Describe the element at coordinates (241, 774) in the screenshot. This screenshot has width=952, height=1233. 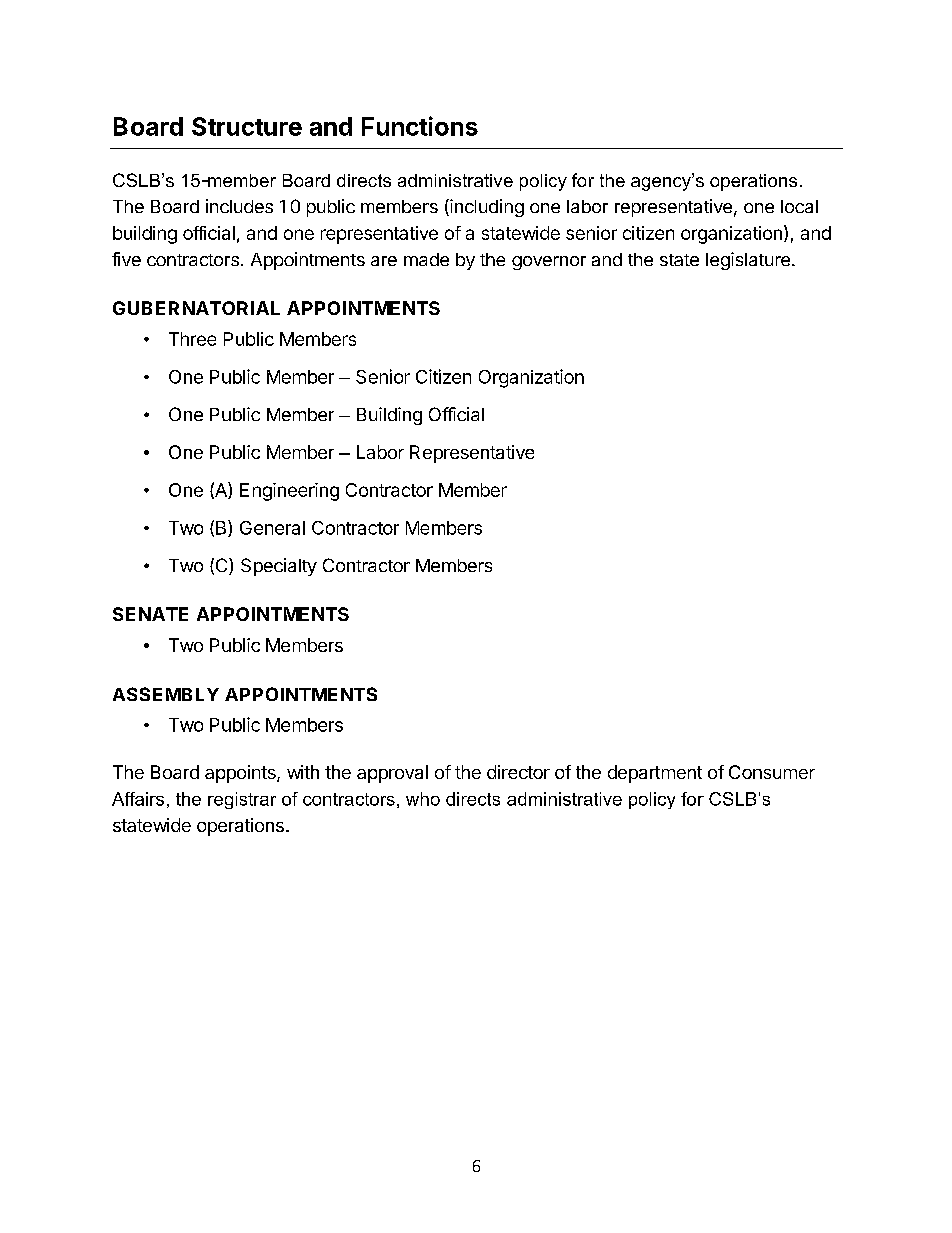
I see `appoints` at that location.
